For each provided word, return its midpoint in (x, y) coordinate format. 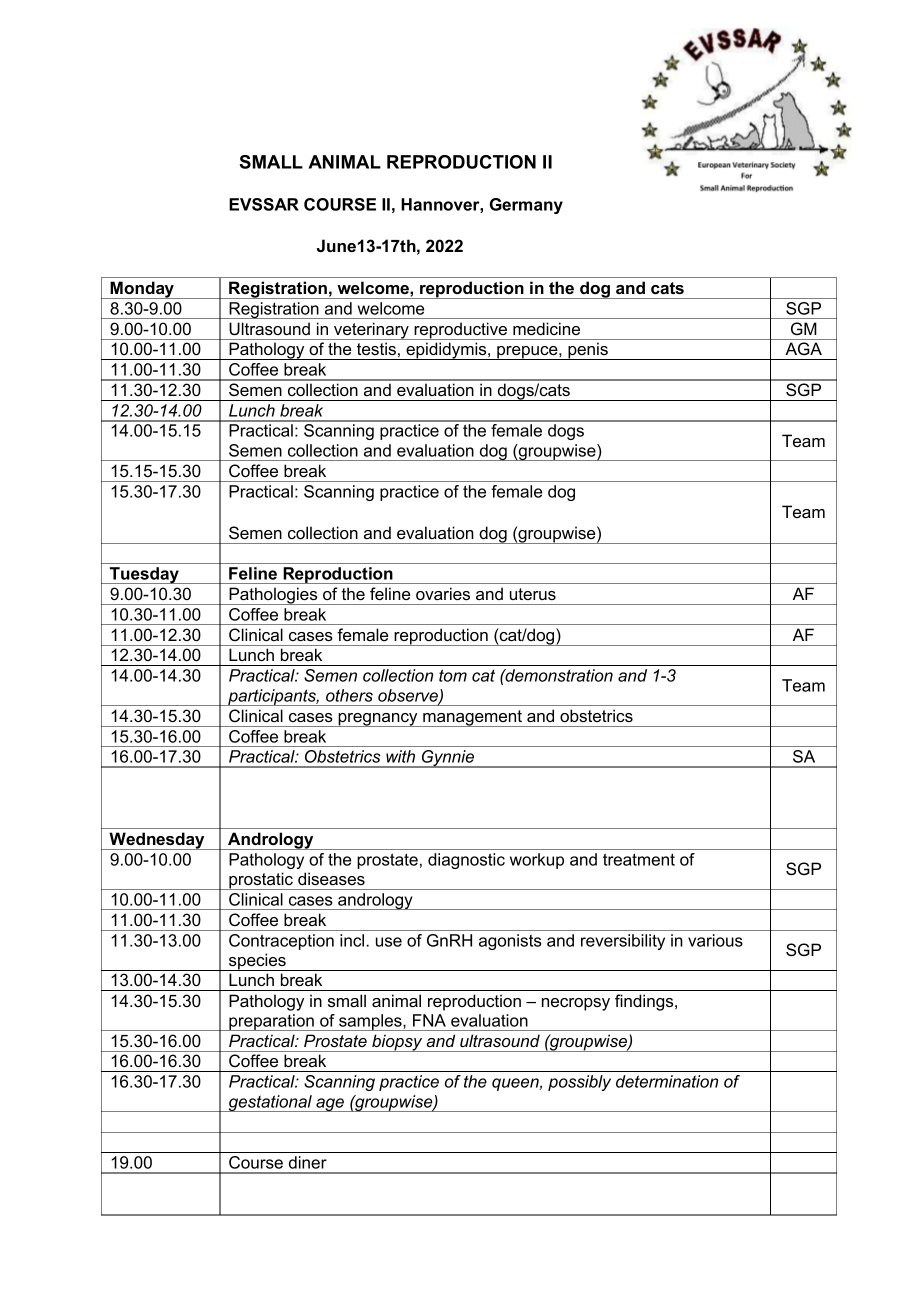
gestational (270, 1103)
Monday (143, 290)
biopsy (397, 1043)
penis (588, 351)
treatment (639, 859)
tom (453, 675)
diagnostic (466, 861)
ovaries (443, 593)
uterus (533, 594)
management (472, 718)
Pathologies (273, 596)
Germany (526, 206)
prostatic (261, 881)
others (349, 695)
